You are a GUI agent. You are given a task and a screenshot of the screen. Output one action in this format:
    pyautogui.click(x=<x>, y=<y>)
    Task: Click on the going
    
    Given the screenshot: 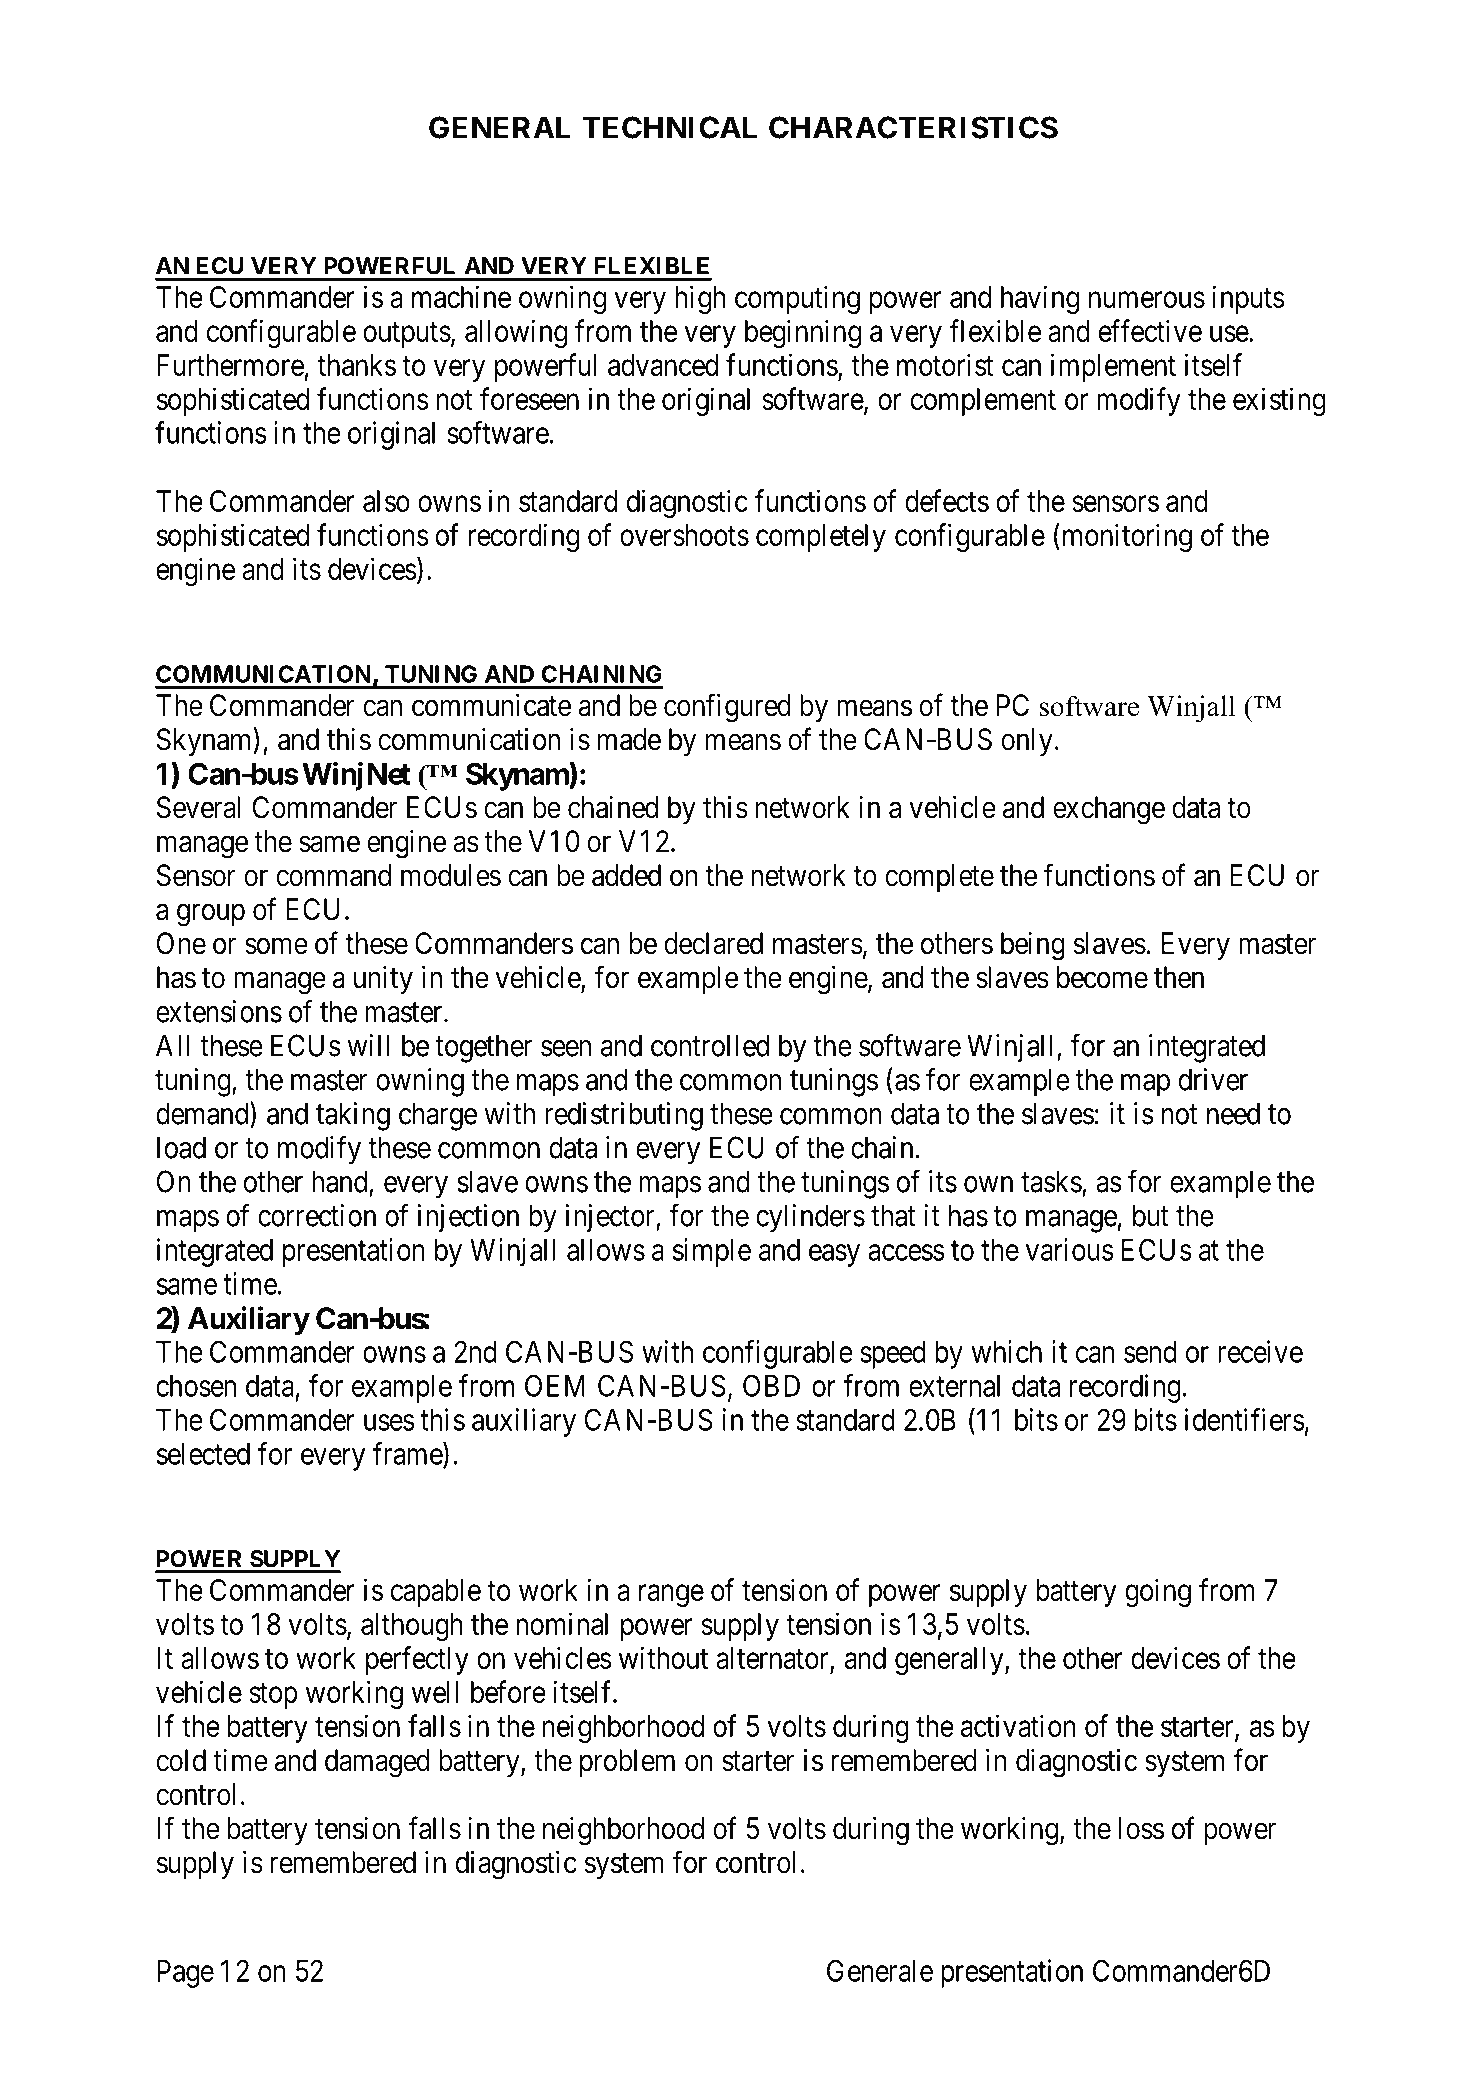 What is the action you would take?
    pyautogui.click(x=1158, y=1592)
